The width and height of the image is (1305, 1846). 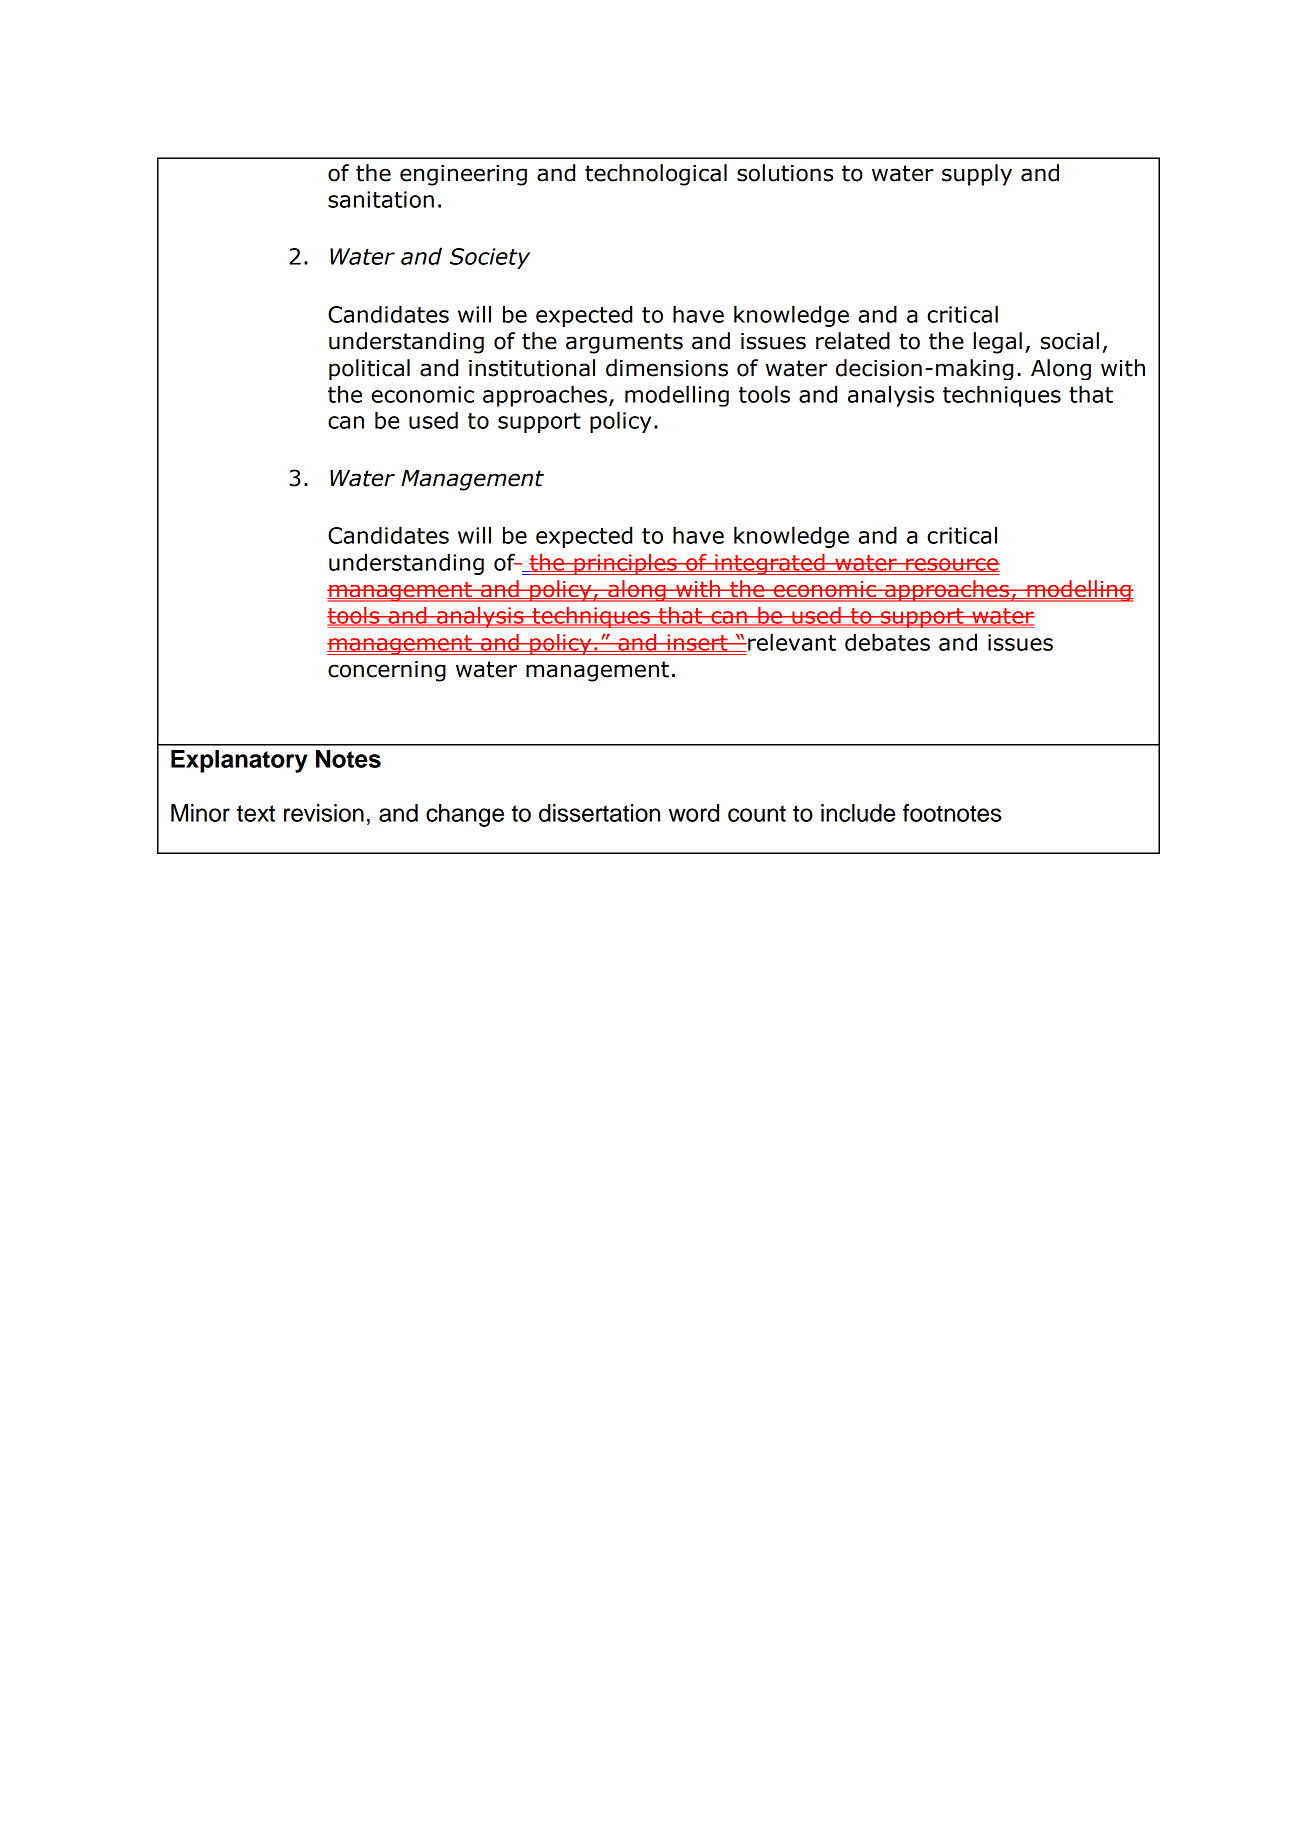 I want to click on institutional, so click(x=532, y=368).
